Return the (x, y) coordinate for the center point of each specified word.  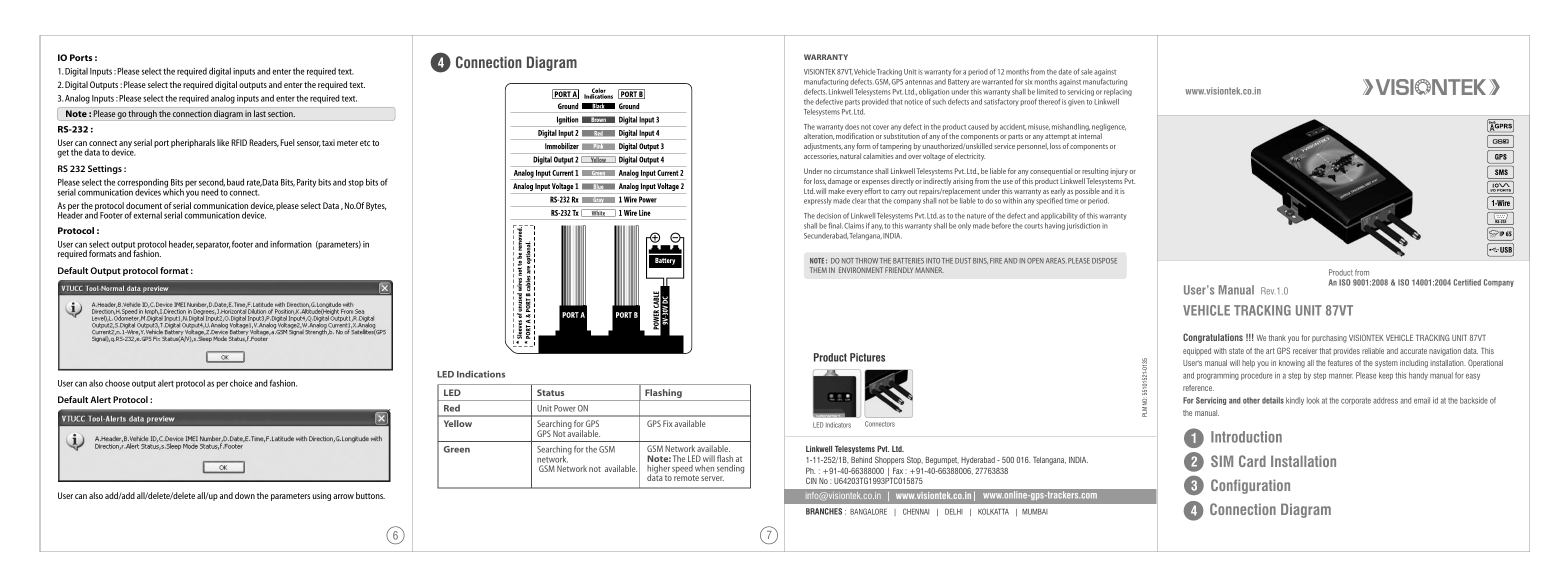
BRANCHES (824, 511)
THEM (818, 270)
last (260, 113)
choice (241, 383)
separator (213, 246)
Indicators (838, 425)
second (212, 184)
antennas (919, 82)
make (837, 191)
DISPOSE (1104, 261)
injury (1119, 172)
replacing (1118, 92)
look (1313, 400)
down (245, 495)
